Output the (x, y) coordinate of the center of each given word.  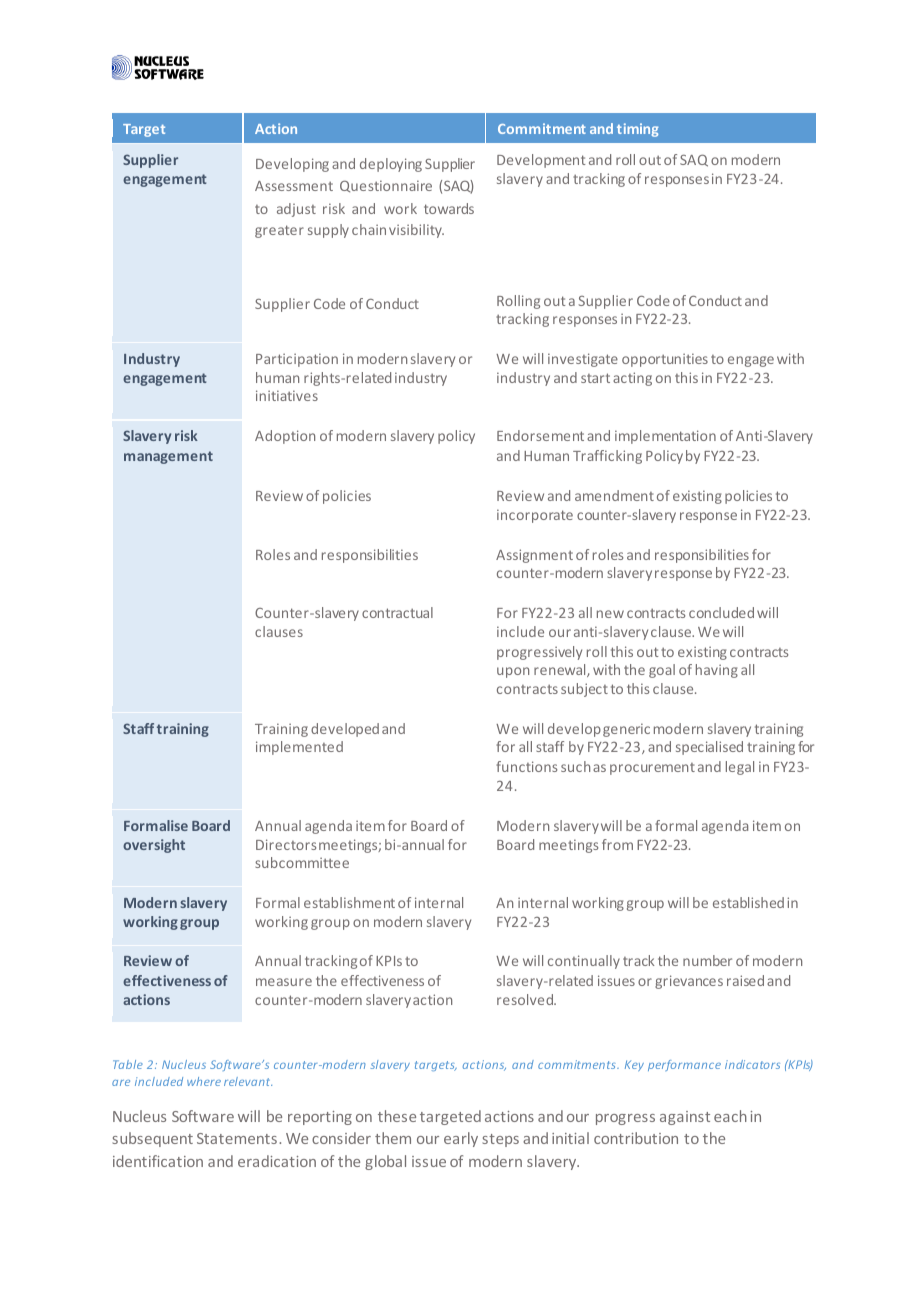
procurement (652, 769)
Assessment (294, 186)
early (461, 1139)
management (168, 457)
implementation (665, 437)
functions (526, 766)
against (685, 1118)
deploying (391, 165)
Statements (237, 1138)
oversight (154, 846)
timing (637, 130)
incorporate (535, 516)
